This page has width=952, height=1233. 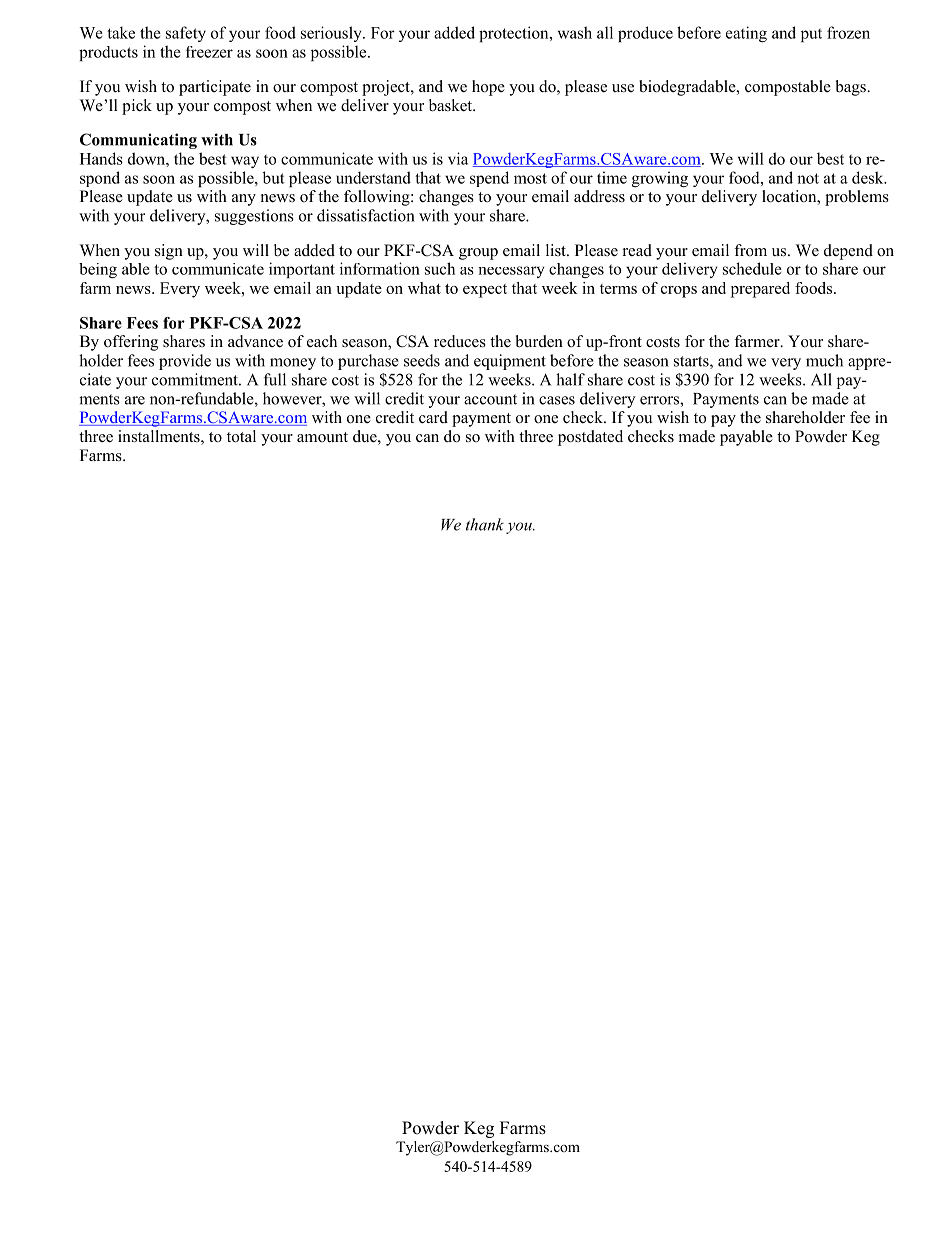 I want to click on protection, so click(x=515, y=34).
